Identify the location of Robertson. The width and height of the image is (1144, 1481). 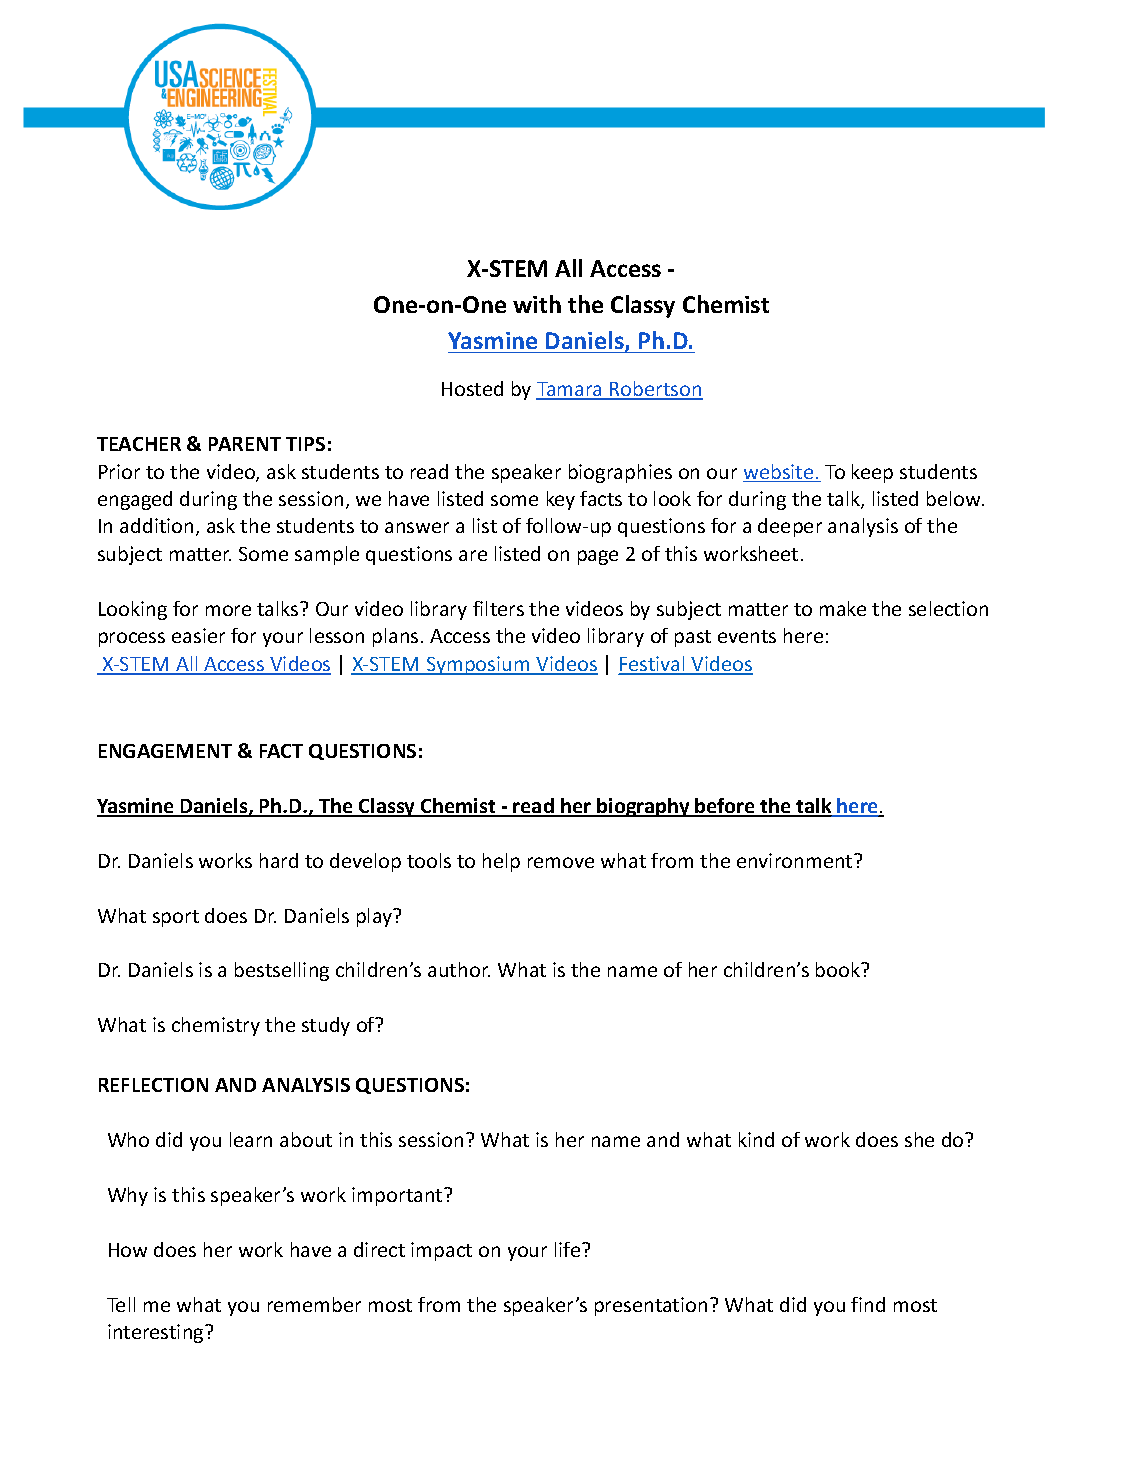
(655, 390).
